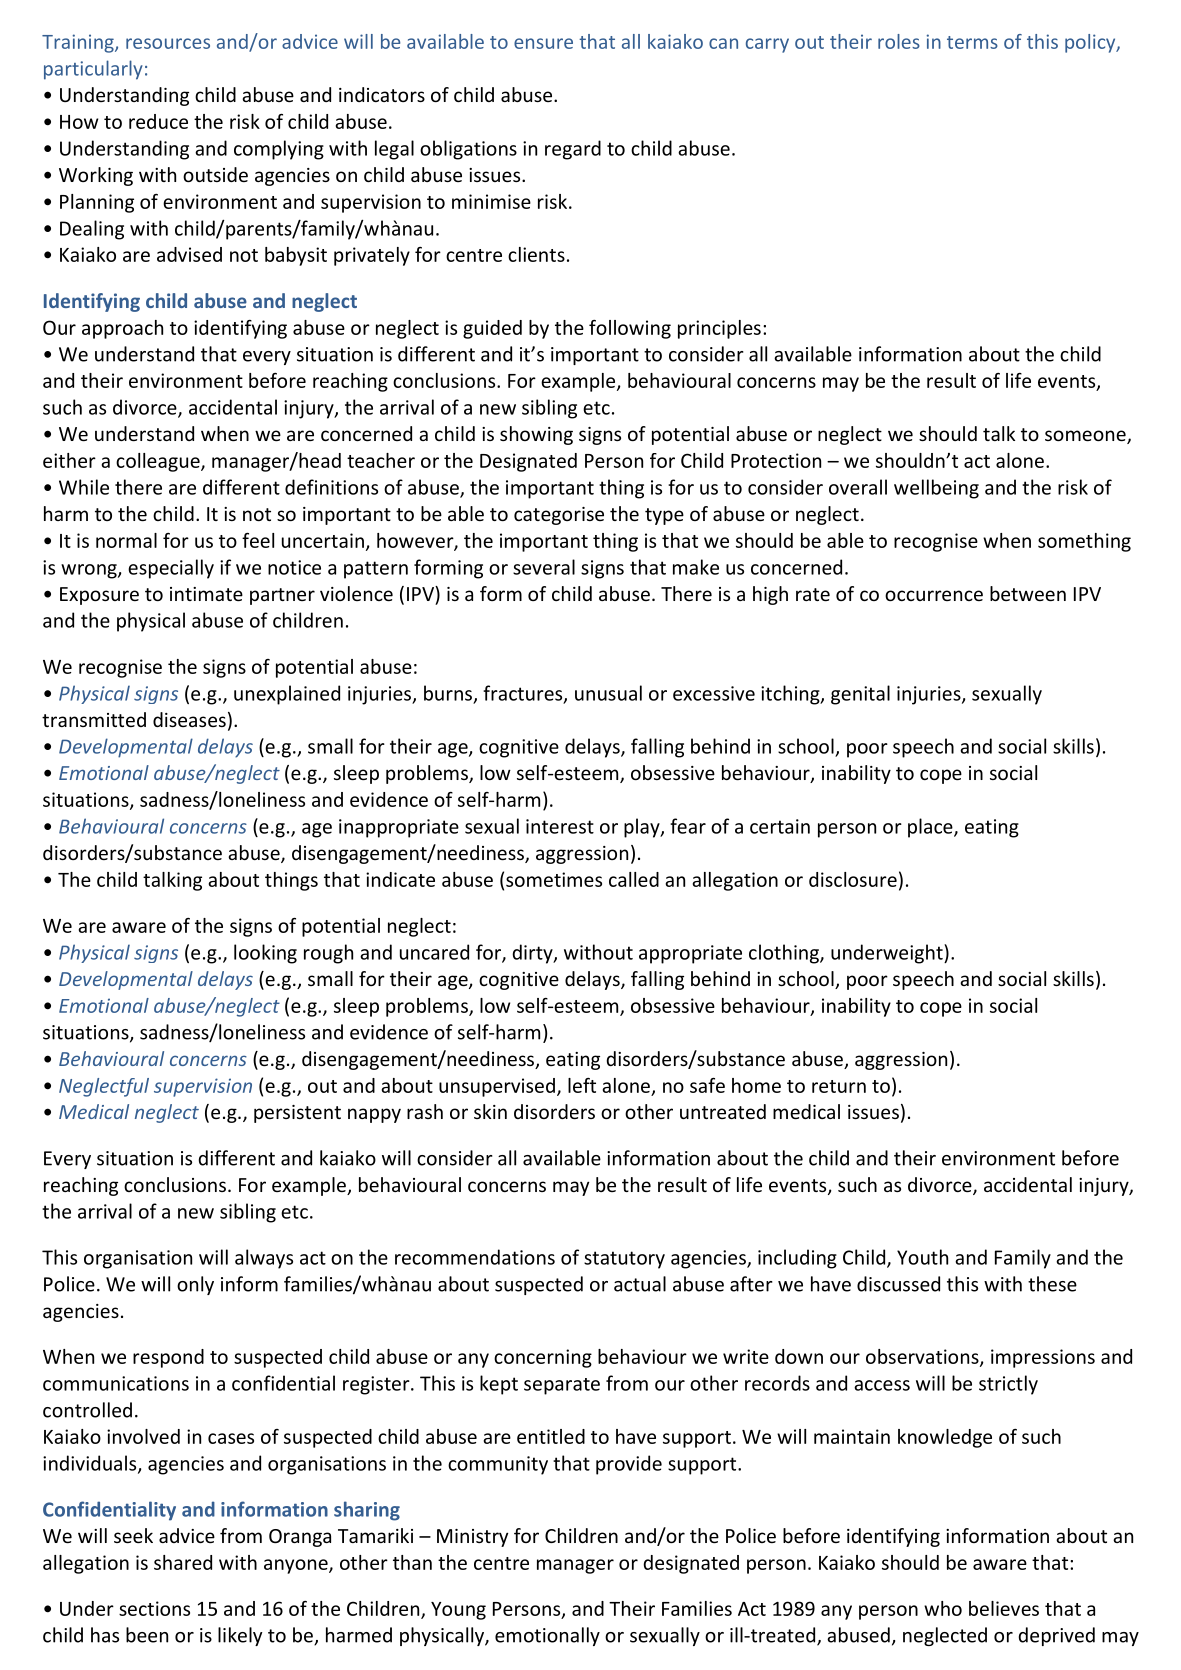 The image size is (1181, 1670). Describe the element at coordinates (543, 43) in the screenshot. I see `ensure` at that location.
